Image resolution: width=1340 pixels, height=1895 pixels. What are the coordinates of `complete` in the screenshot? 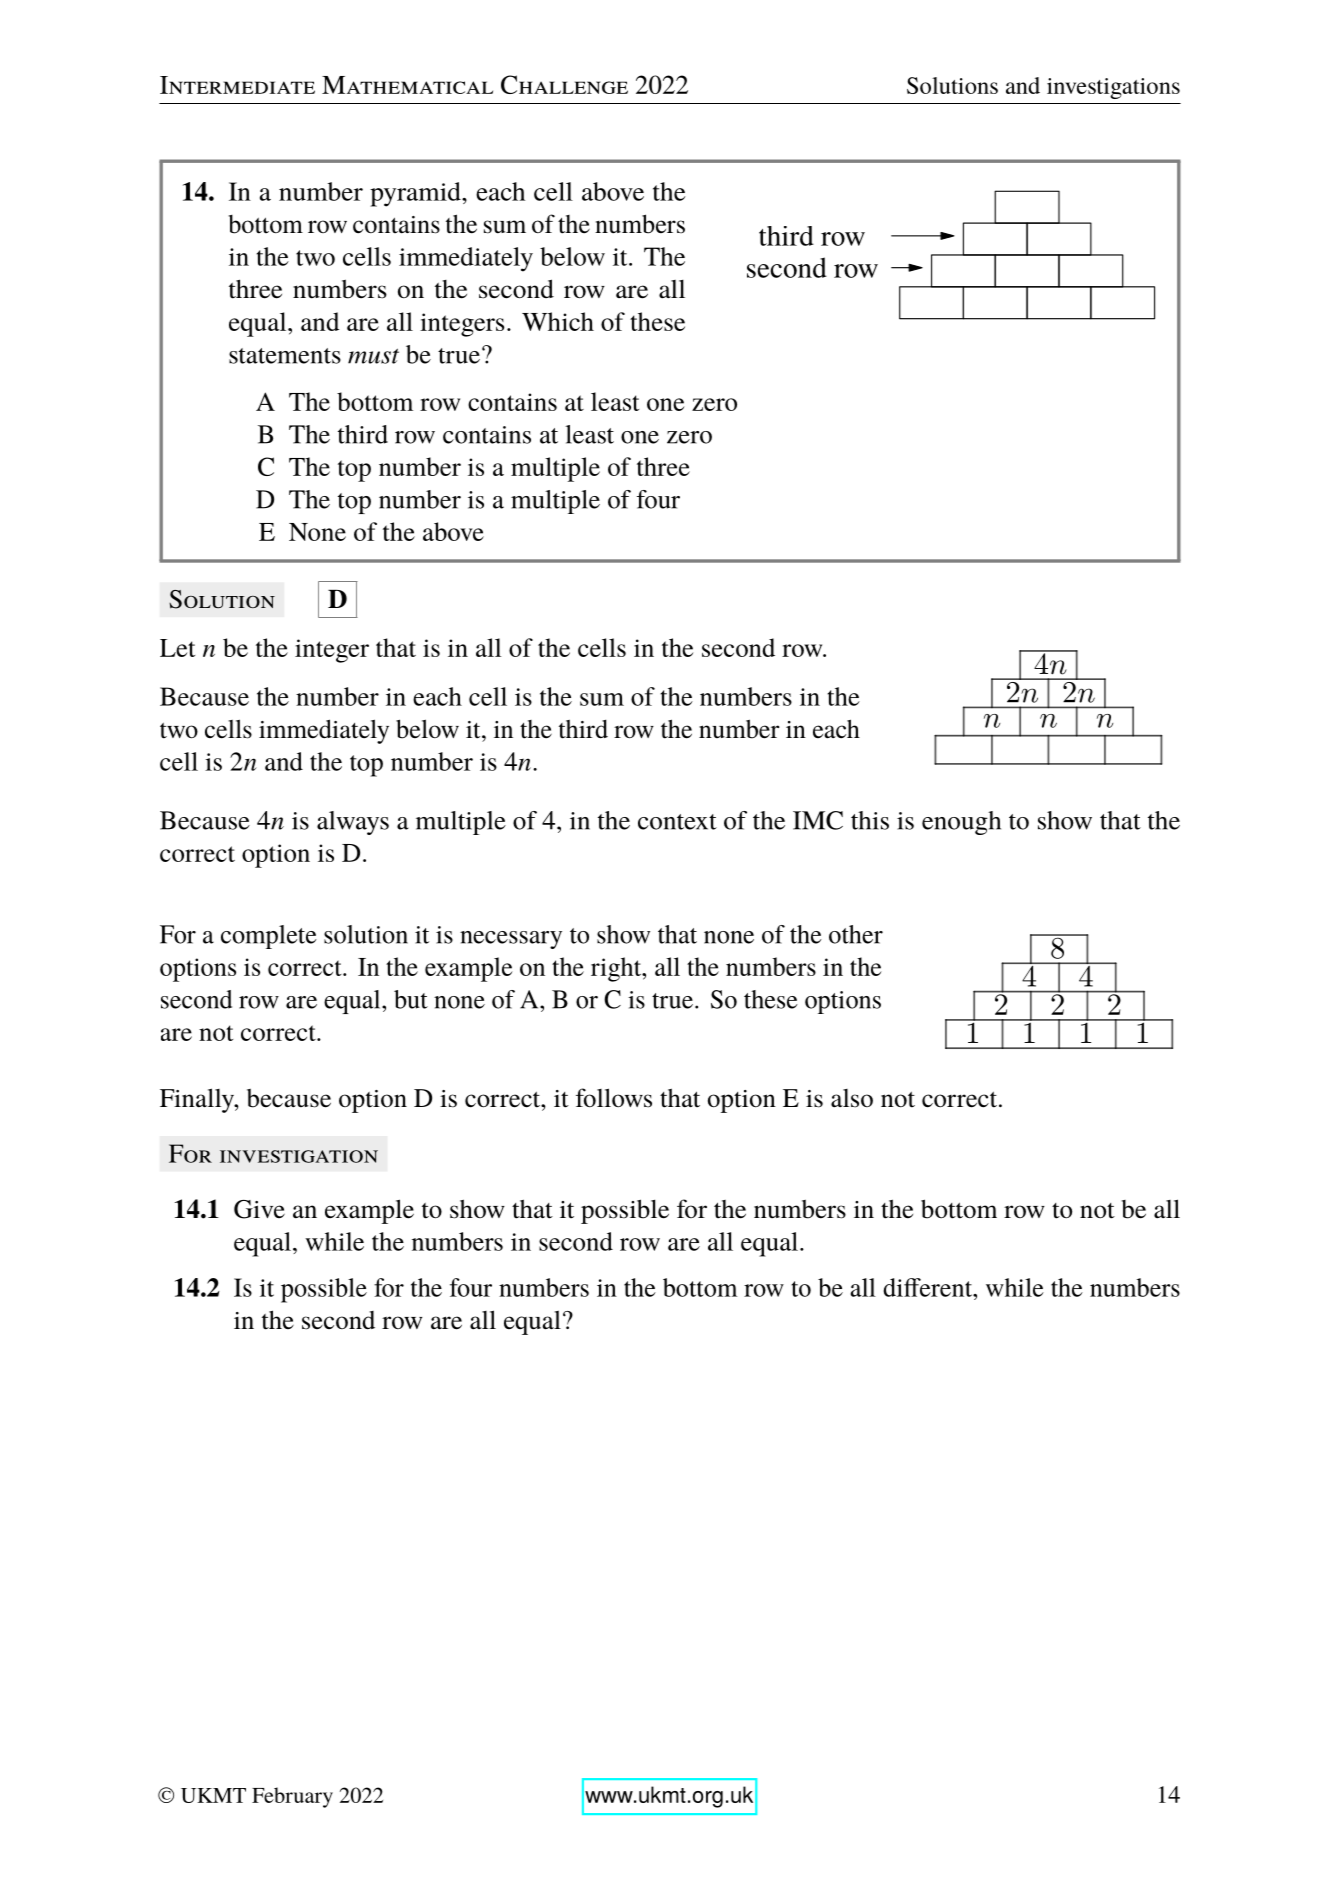 It's located at (269, 937).
